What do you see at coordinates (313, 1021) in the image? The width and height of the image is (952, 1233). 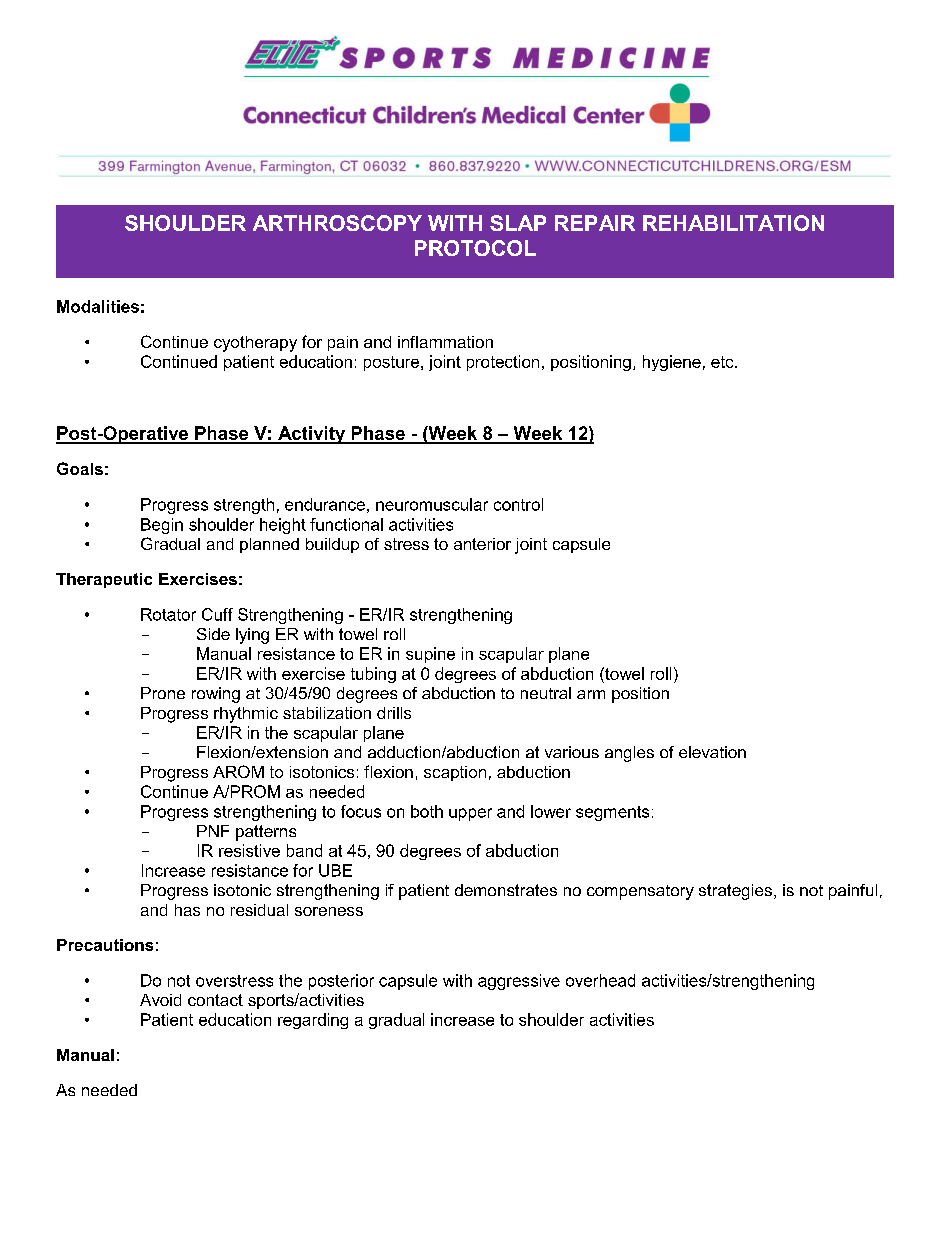 I see `regarding` at bounding box center [313, 1021].
